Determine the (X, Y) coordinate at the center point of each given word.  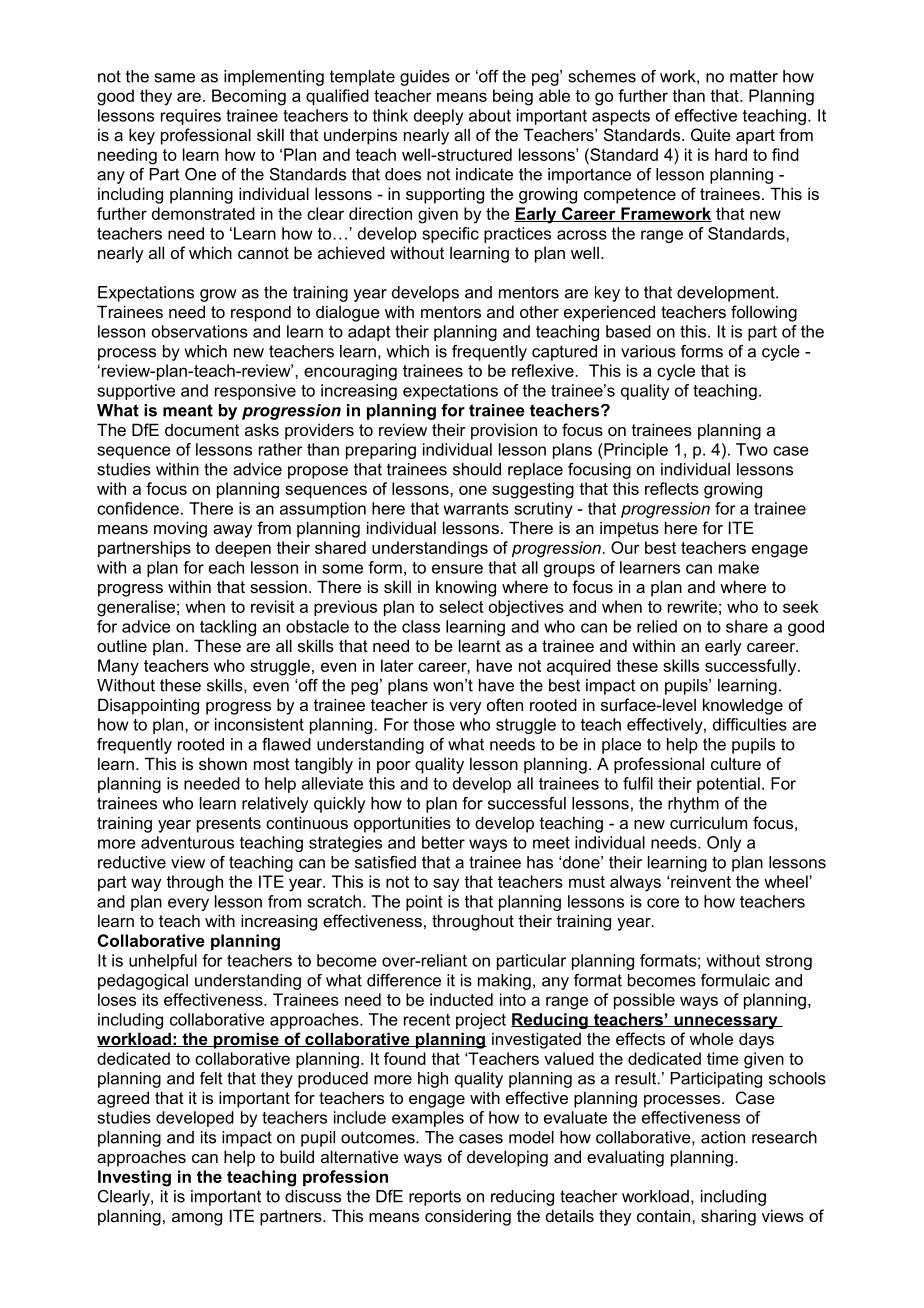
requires (191, 117)
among (197, 1219)
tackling (228, 628)
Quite (711, 135)
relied (657, 626)
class (421, 626)
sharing (728, 1217)
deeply (438, 117)
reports (435, 1198)
